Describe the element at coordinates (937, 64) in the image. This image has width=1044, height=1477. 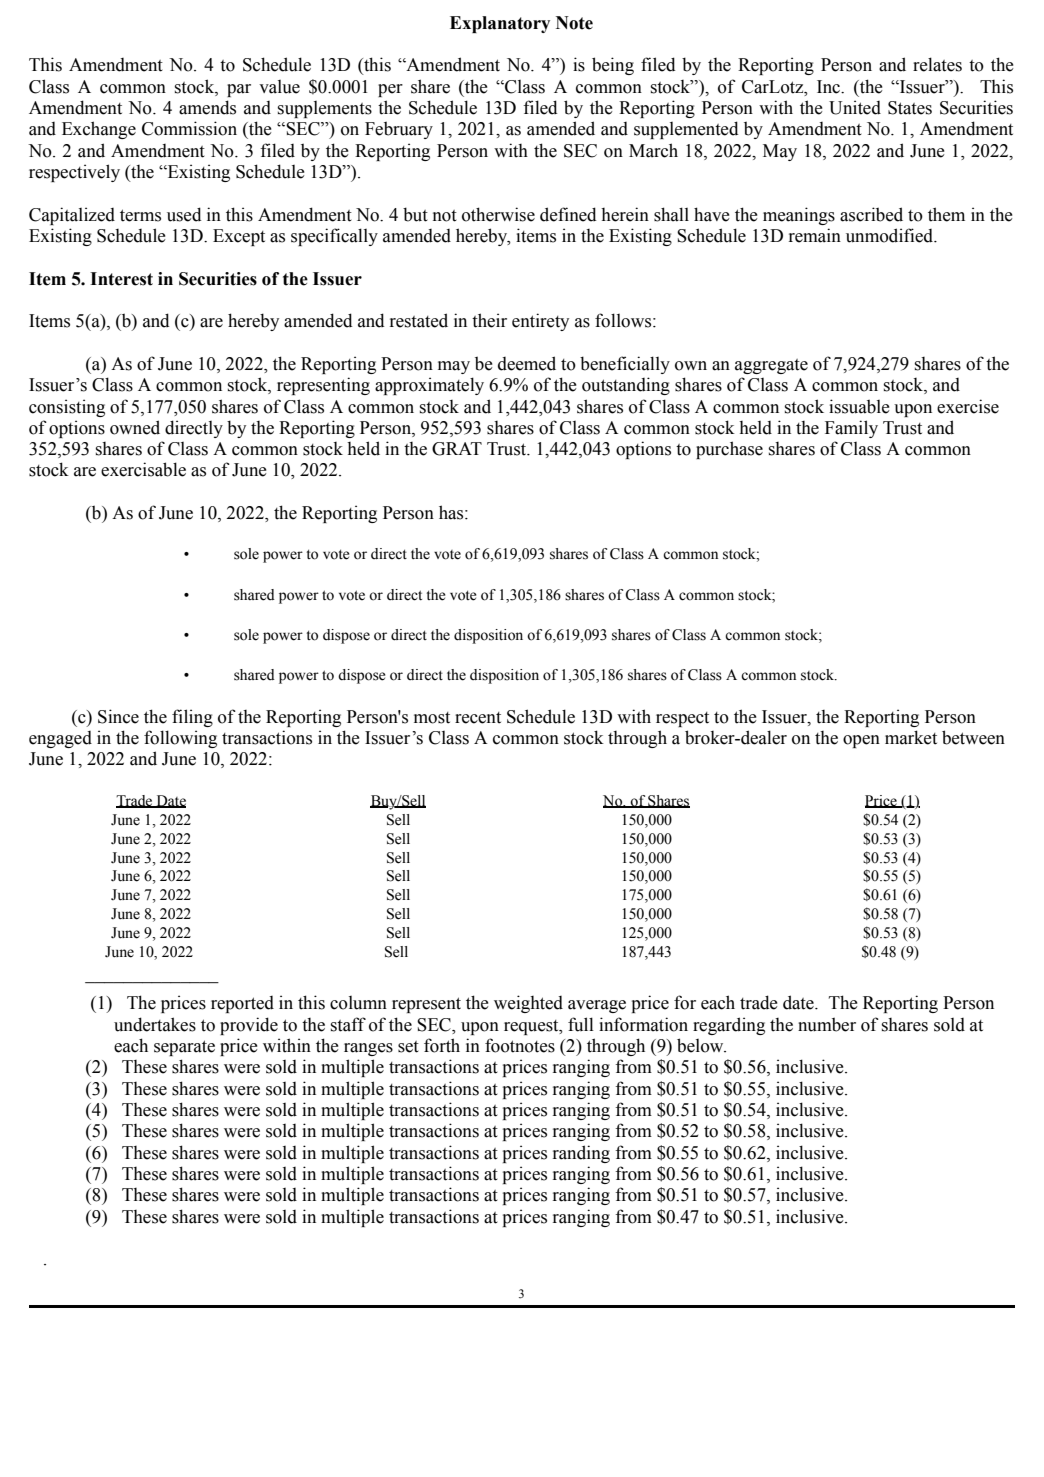
I see `relates` at that location.
